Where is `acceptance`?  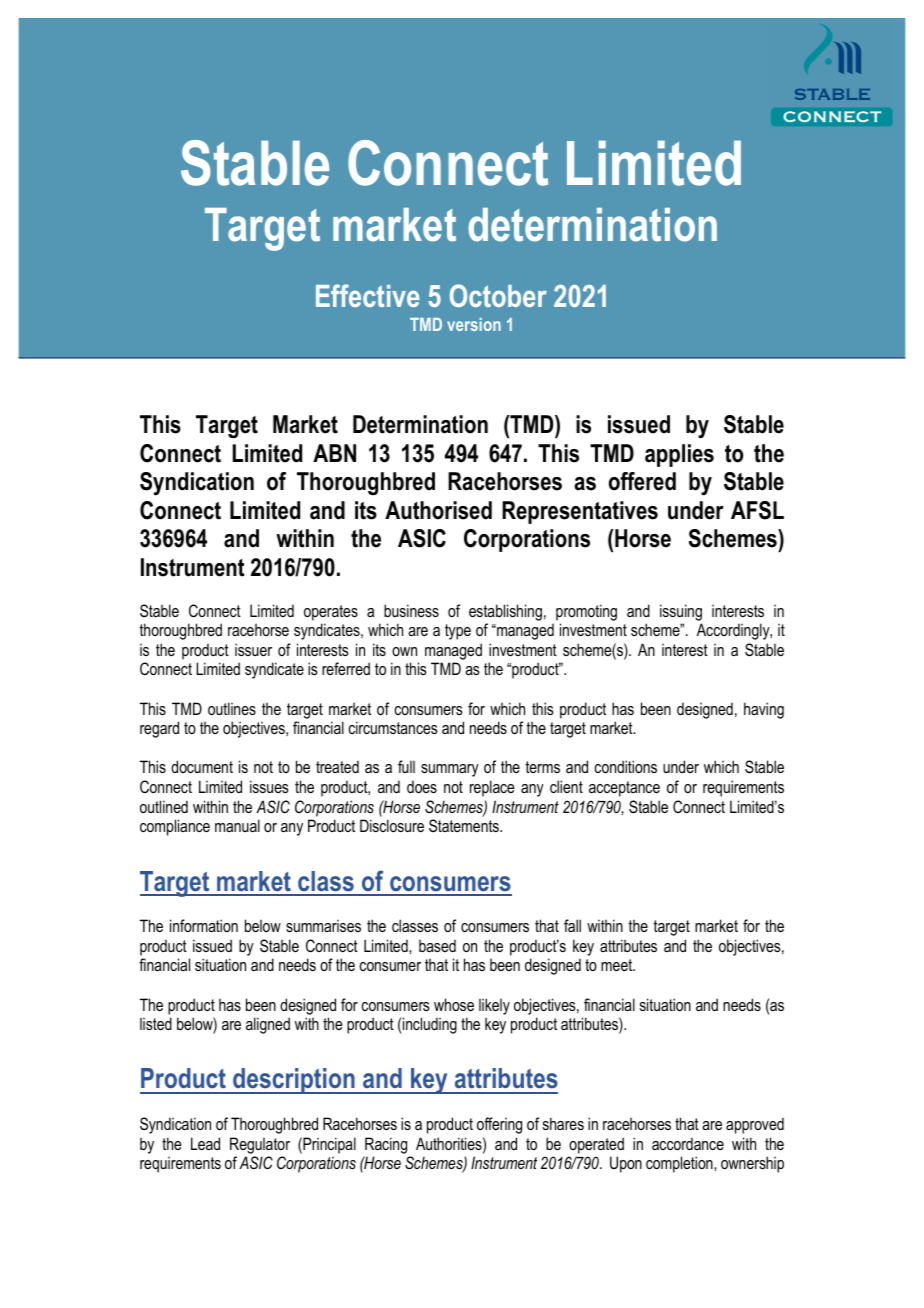
acceptance is located at coordinates (624, 789).
